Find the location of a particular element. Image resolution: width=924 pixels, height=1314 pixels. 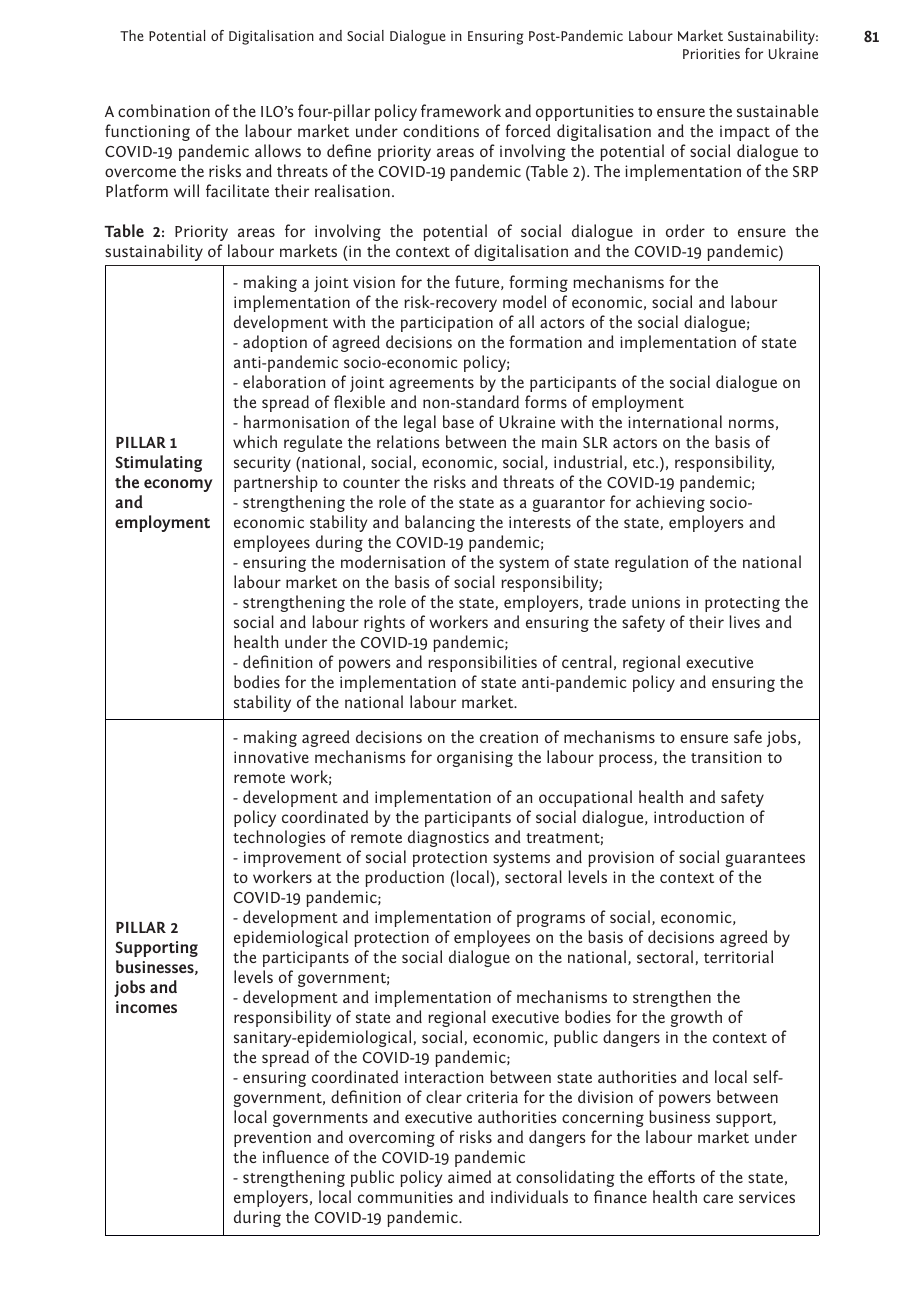

responsibilities is located at coordinates (482, 663).
